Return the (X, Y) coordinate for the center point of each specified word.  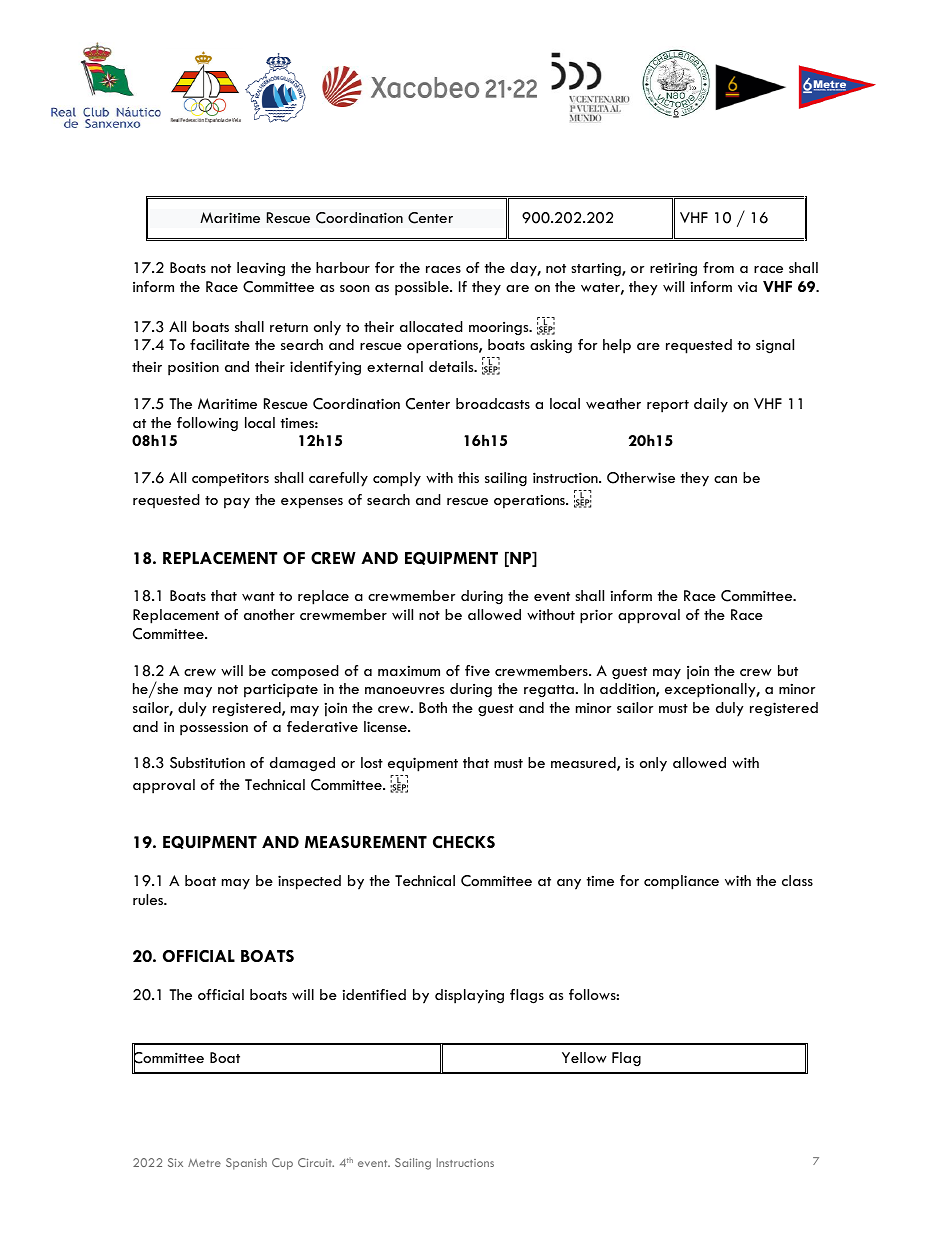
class (797, 880)
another (269, 614)
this (468, 477)
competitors (230, 479)
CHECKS (464, 842)
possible (423, 288)
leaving (261, 269)
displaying (469, 996)
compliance (681, 882)
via (747, 286)
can (725, 479)
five (477, 670)
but (788, 670)
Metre (204, 1162)
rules (149, 899)
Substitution (207, 763)
